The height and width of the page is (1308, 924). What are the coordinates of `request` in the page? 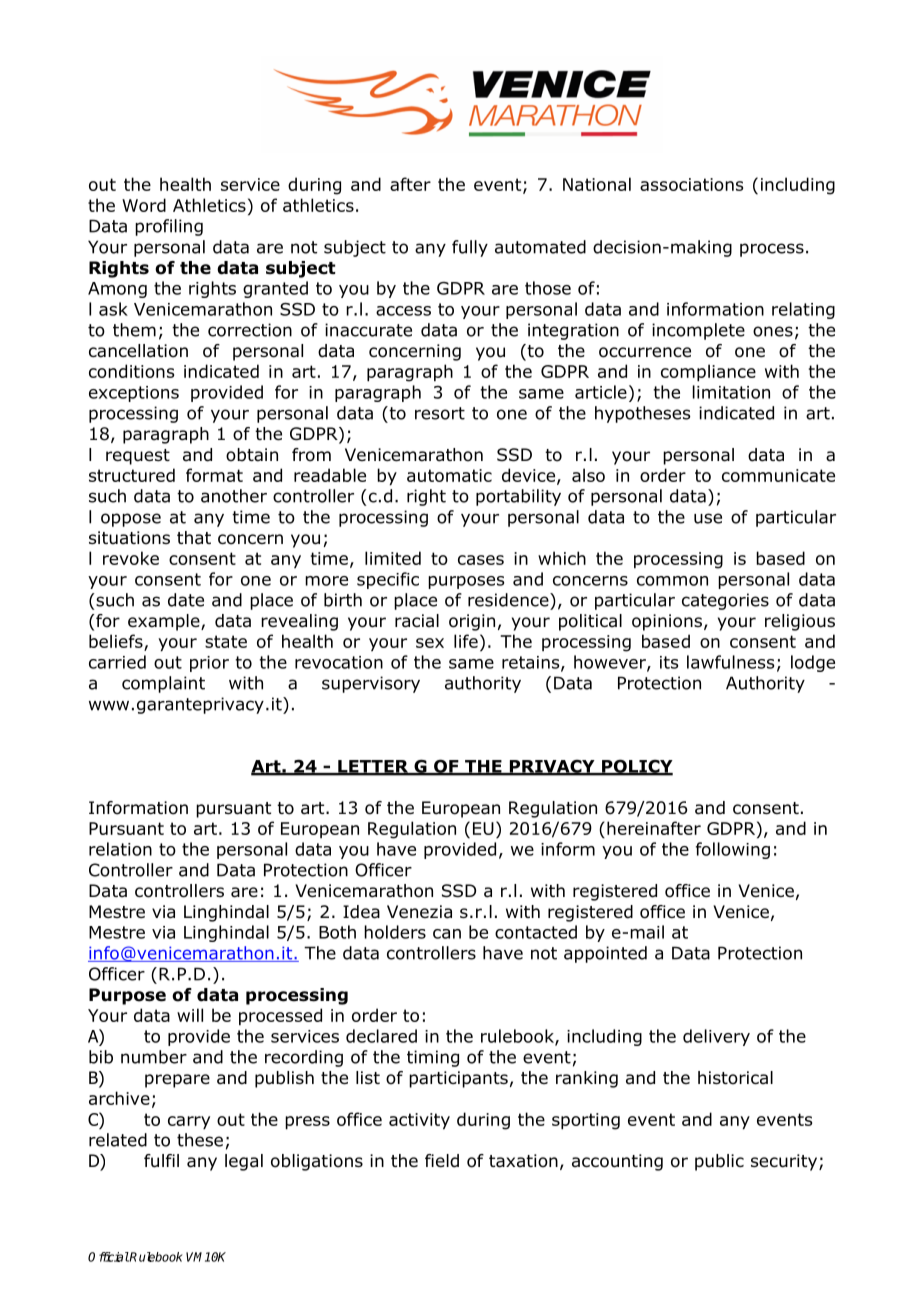 It's located at (138, 457).
